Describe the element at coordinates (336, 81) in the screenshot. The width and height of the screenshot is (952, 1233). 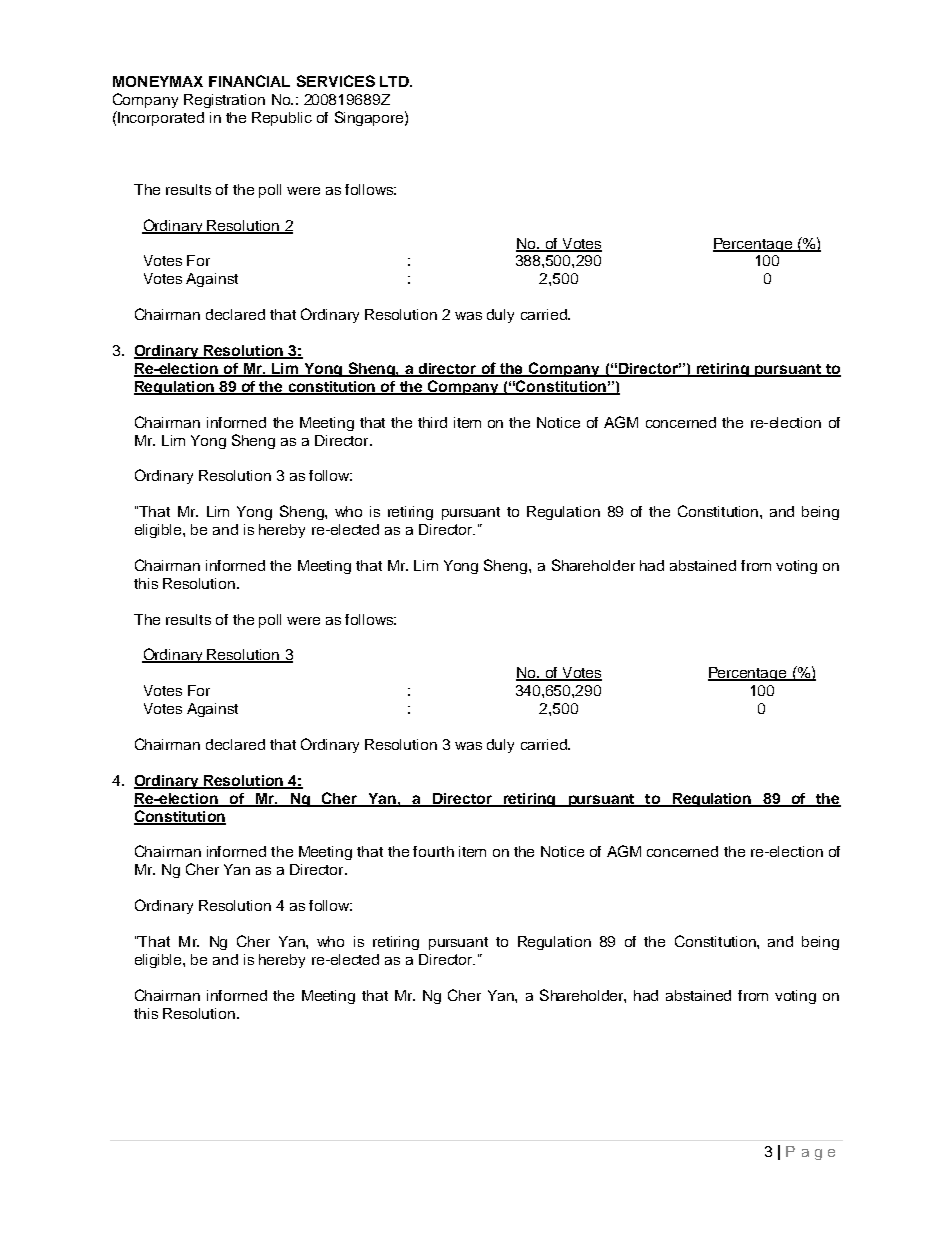
I see `SERVICES` at that location.
